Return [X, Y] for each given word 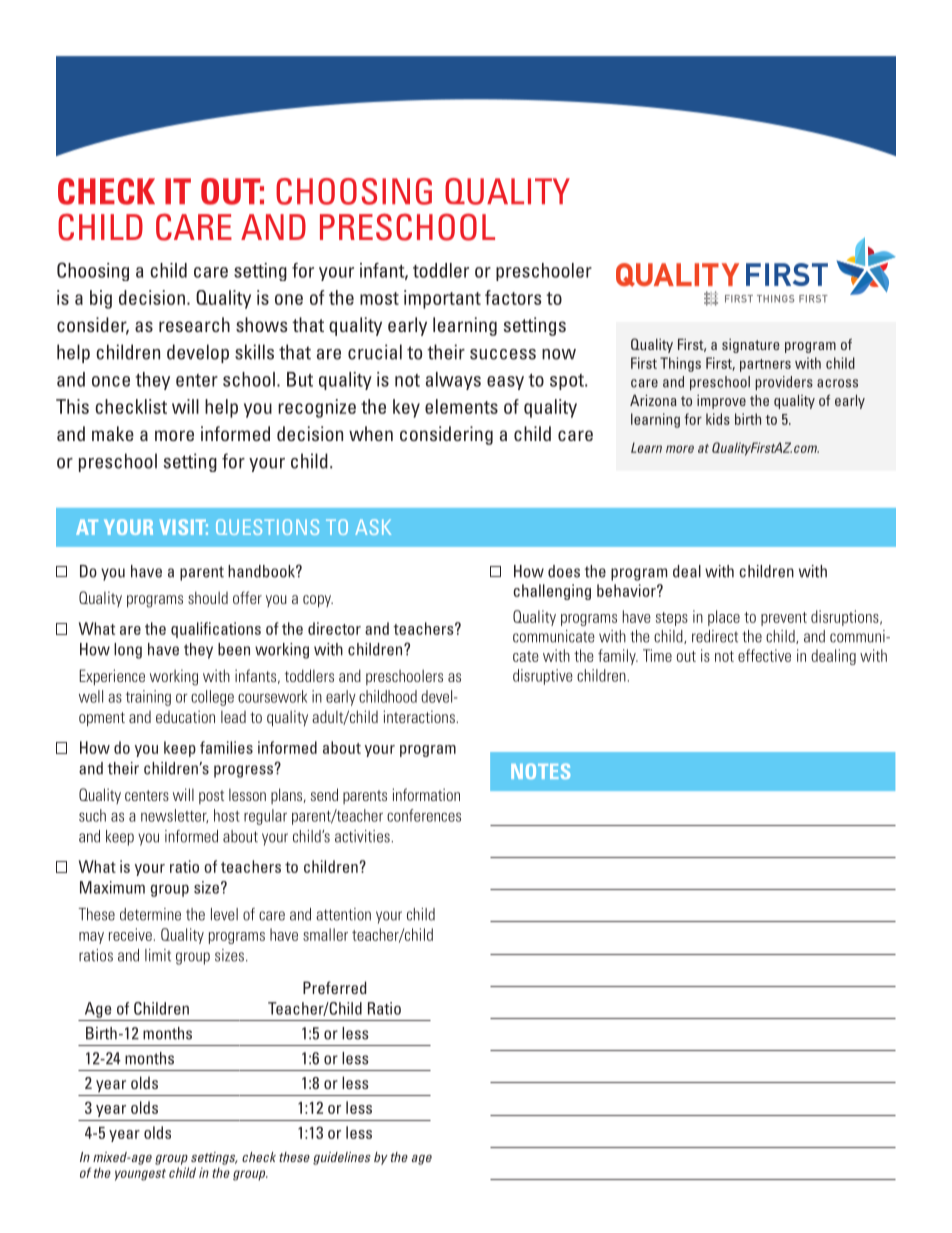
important [442, 299]
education [185, 716]
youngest [140, 1175]
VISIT [184, 527]
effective [764, 655]
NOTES [540, 771]
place [724, 618]
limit [158, 955]
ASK [373, 527]
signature [751, 346]
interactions [420, 716]
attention [343, 914]
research [194, 324]
